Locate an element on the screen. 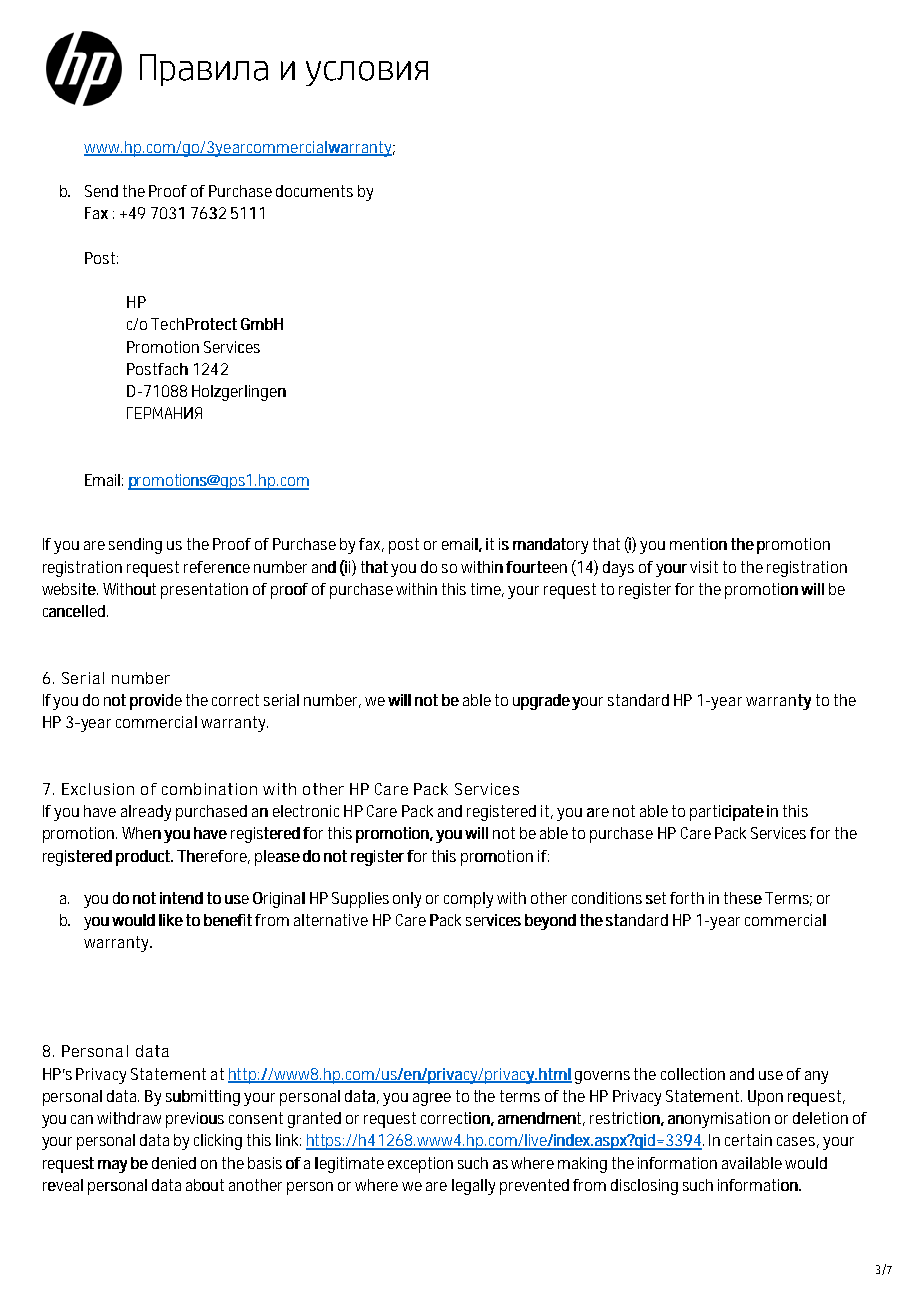 The width and height of the screenshot is (924, 1308). these is located at coordinates (743, 898).
